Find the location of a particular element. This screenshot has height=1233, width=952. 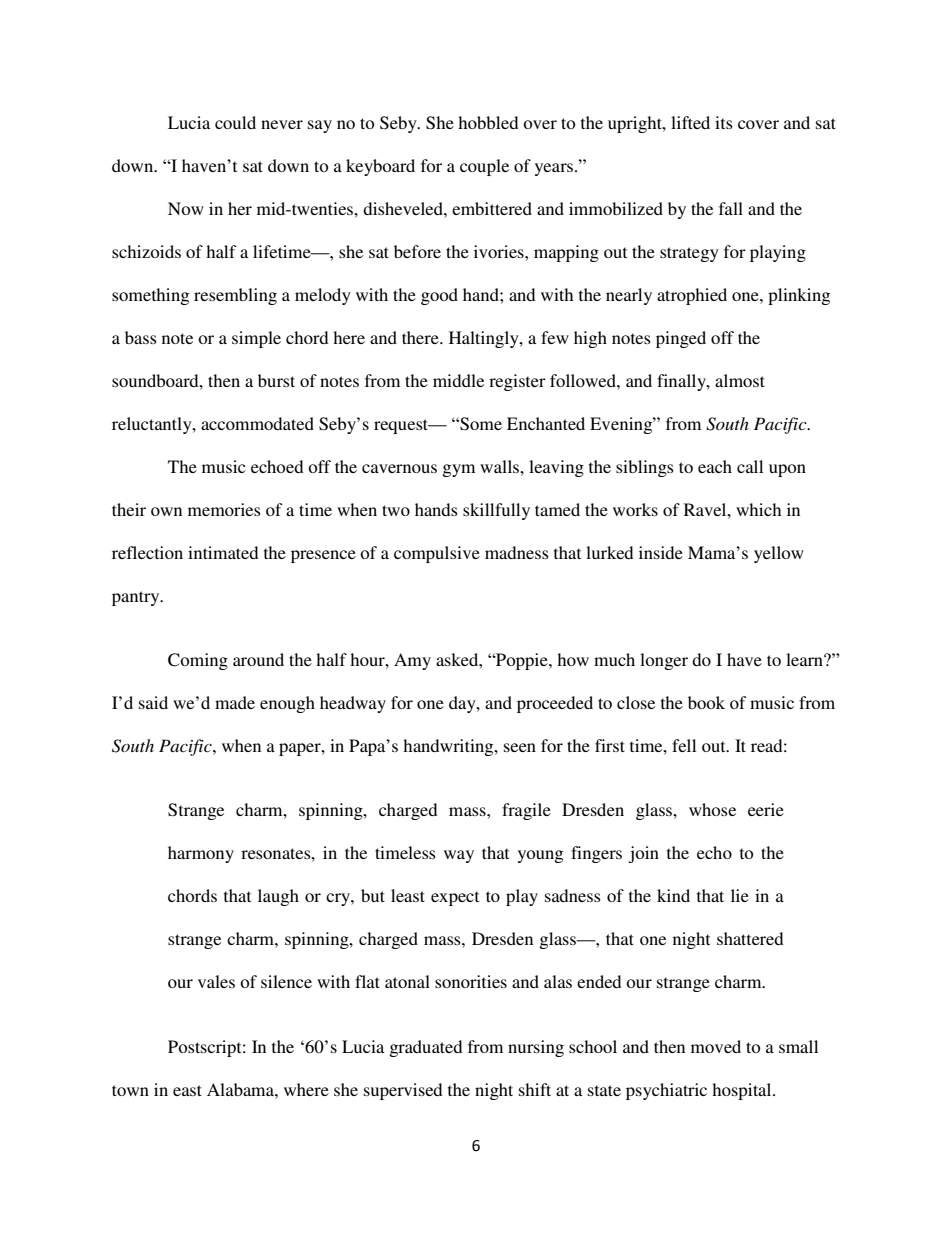

couple is located at coordinates (484, 167).
